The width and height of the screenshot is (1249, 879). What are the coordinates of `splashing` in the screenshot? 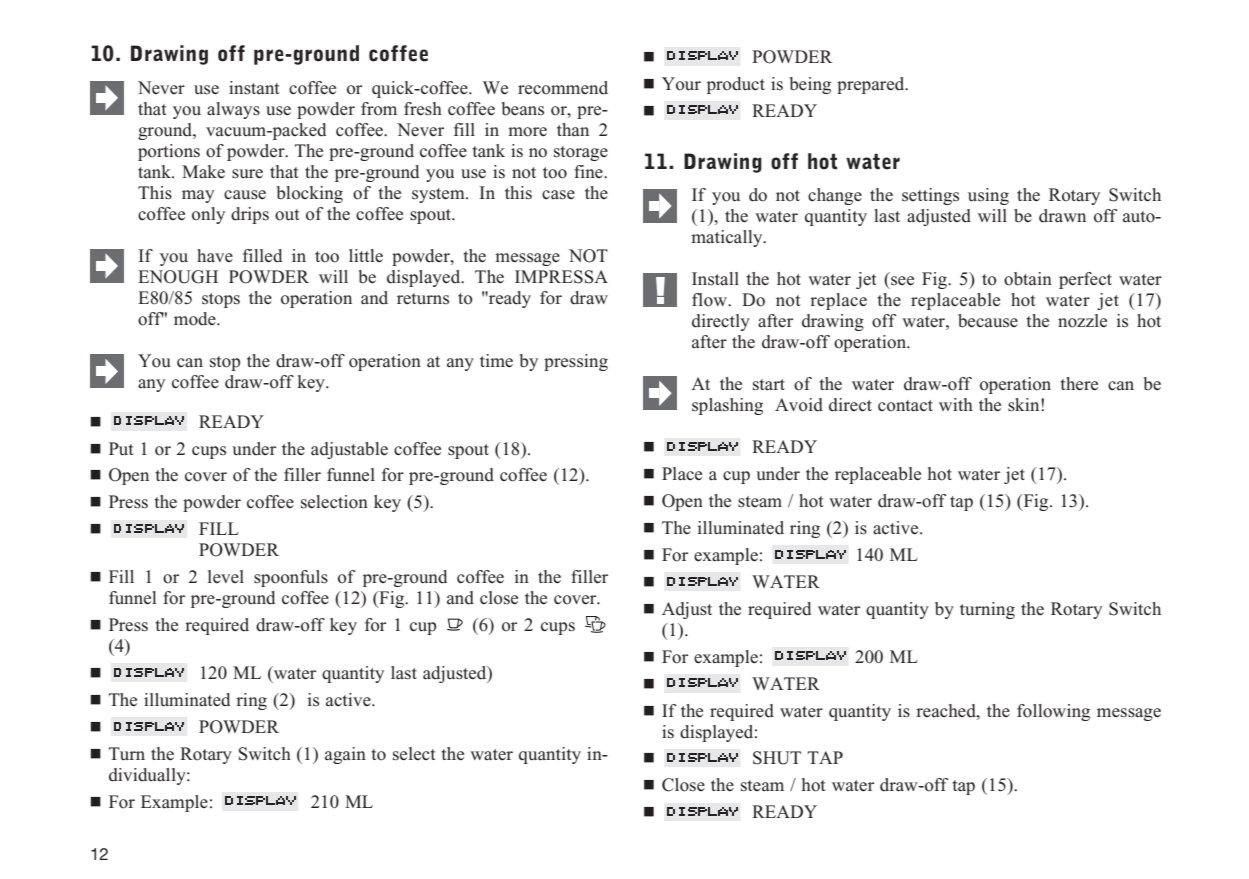 It's located at (727, 406).
